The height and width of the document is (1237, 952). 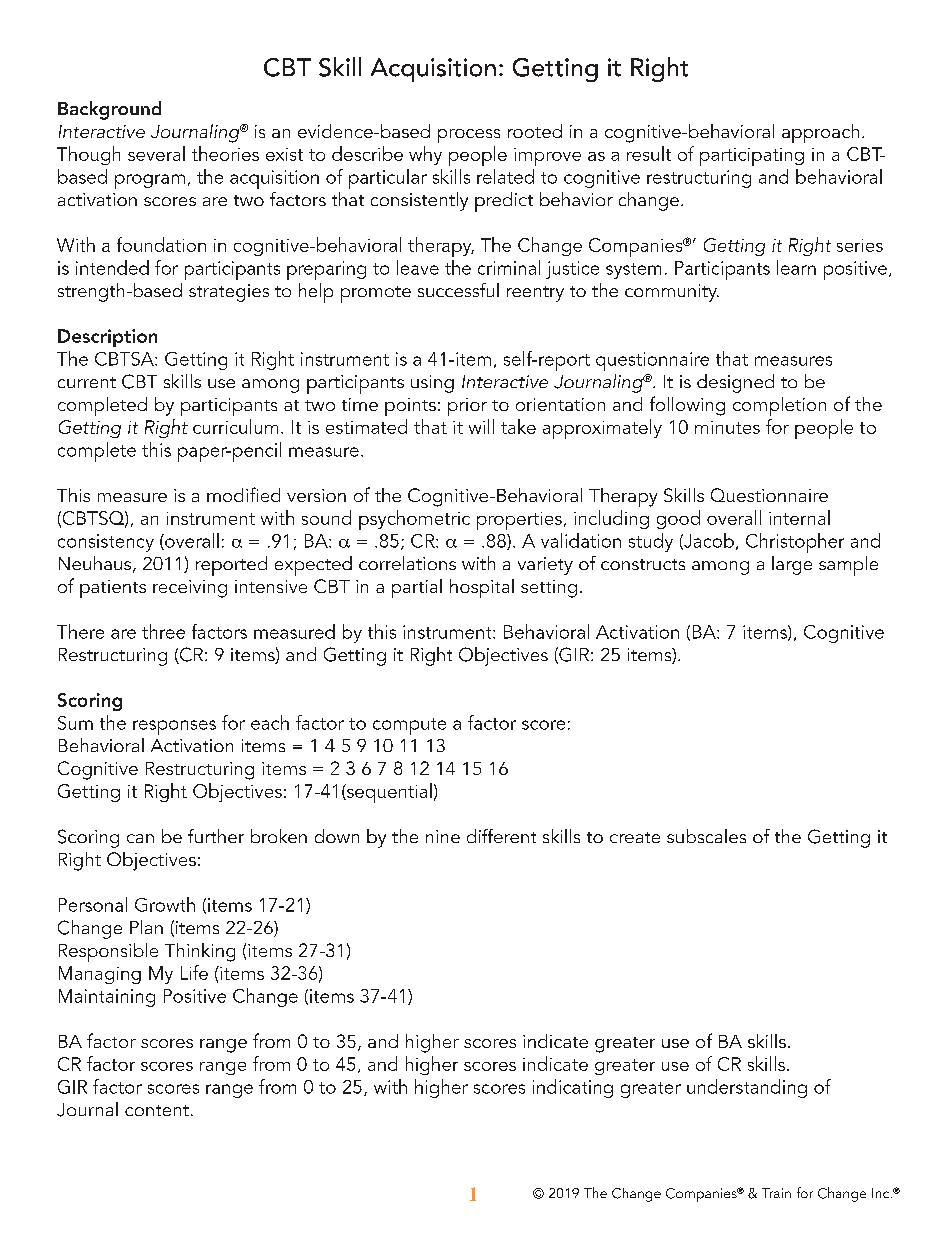 What do you see at coordinates (573, 1088) in the document?
I see `indicating` at bounding box center [573, 1088].
